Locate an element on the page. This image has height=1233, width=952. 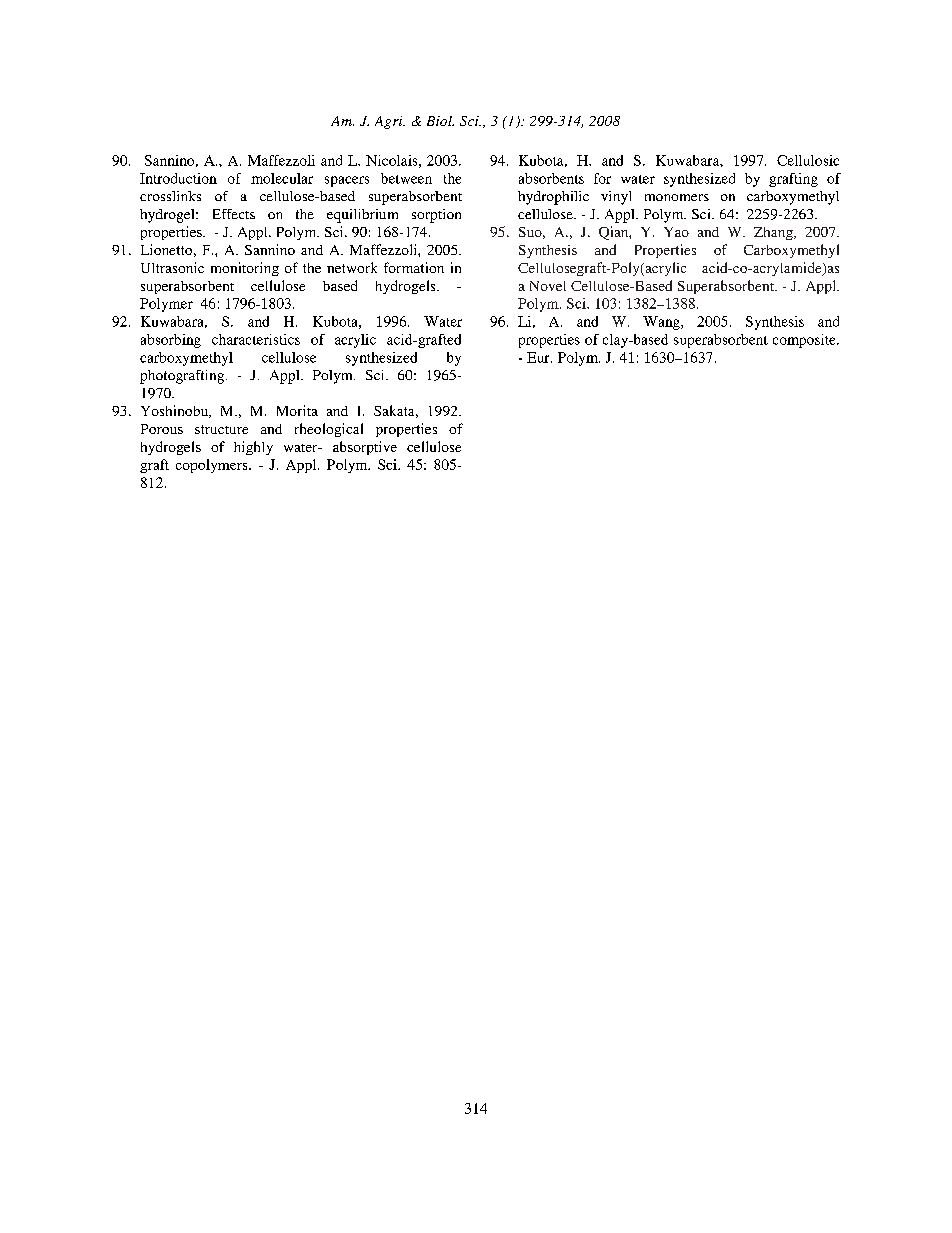
monomers is located at coordinates (677, 197).
